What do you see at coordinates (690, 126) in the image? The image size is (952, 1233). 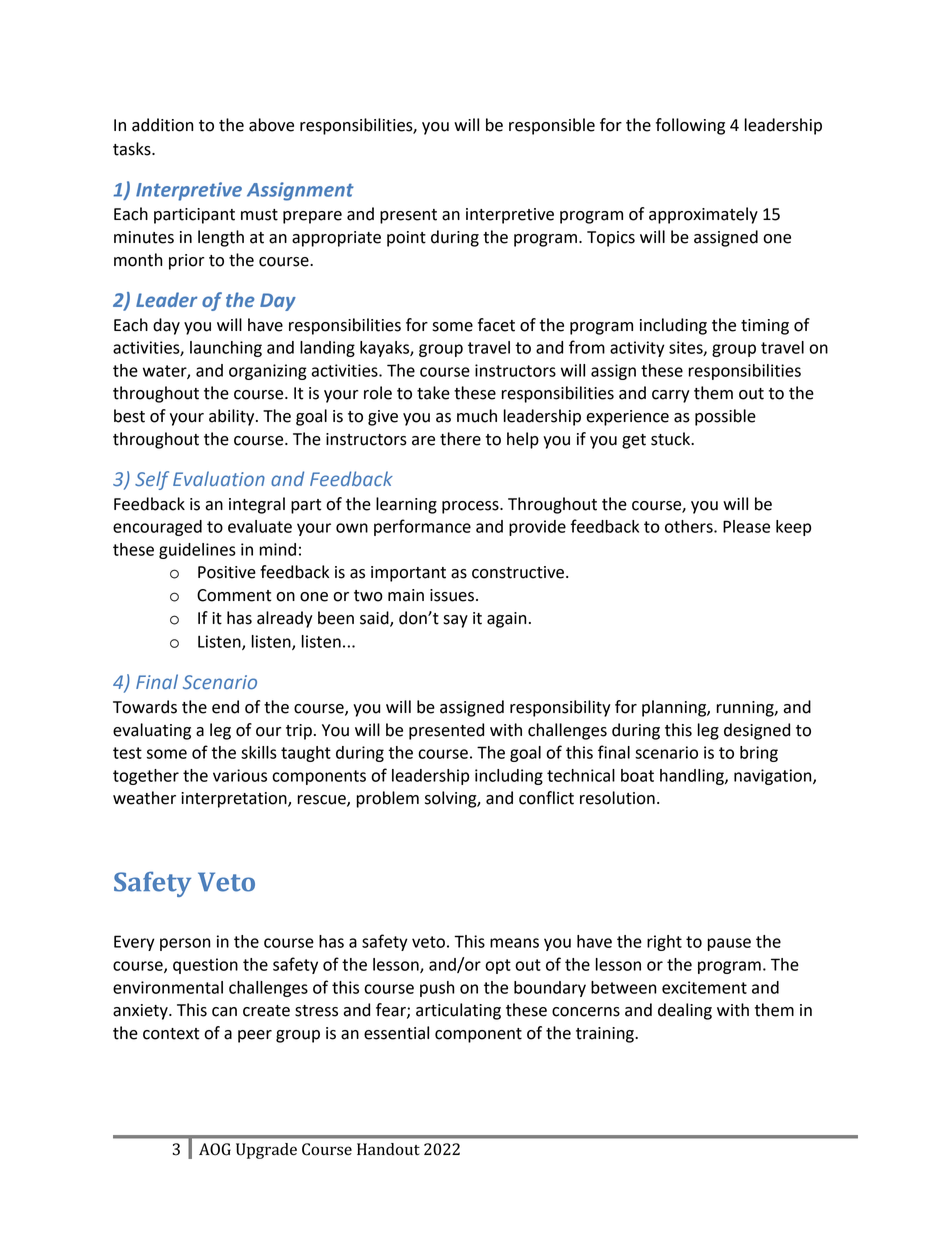 I see `following` at bounding box center [690, 126].
